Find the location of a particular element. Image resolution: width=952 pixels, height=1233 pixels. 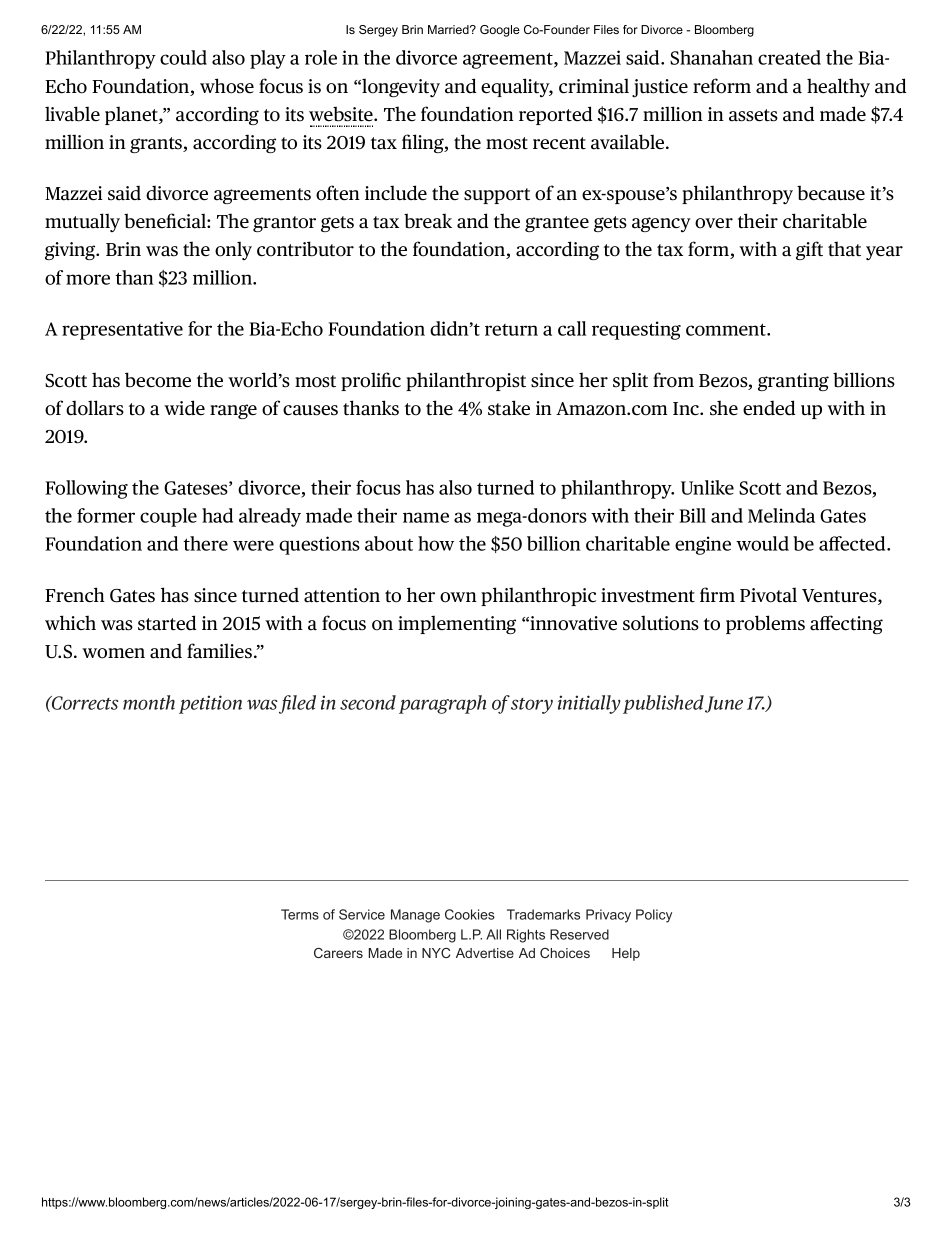

could is located at coordinates (183, 57).
